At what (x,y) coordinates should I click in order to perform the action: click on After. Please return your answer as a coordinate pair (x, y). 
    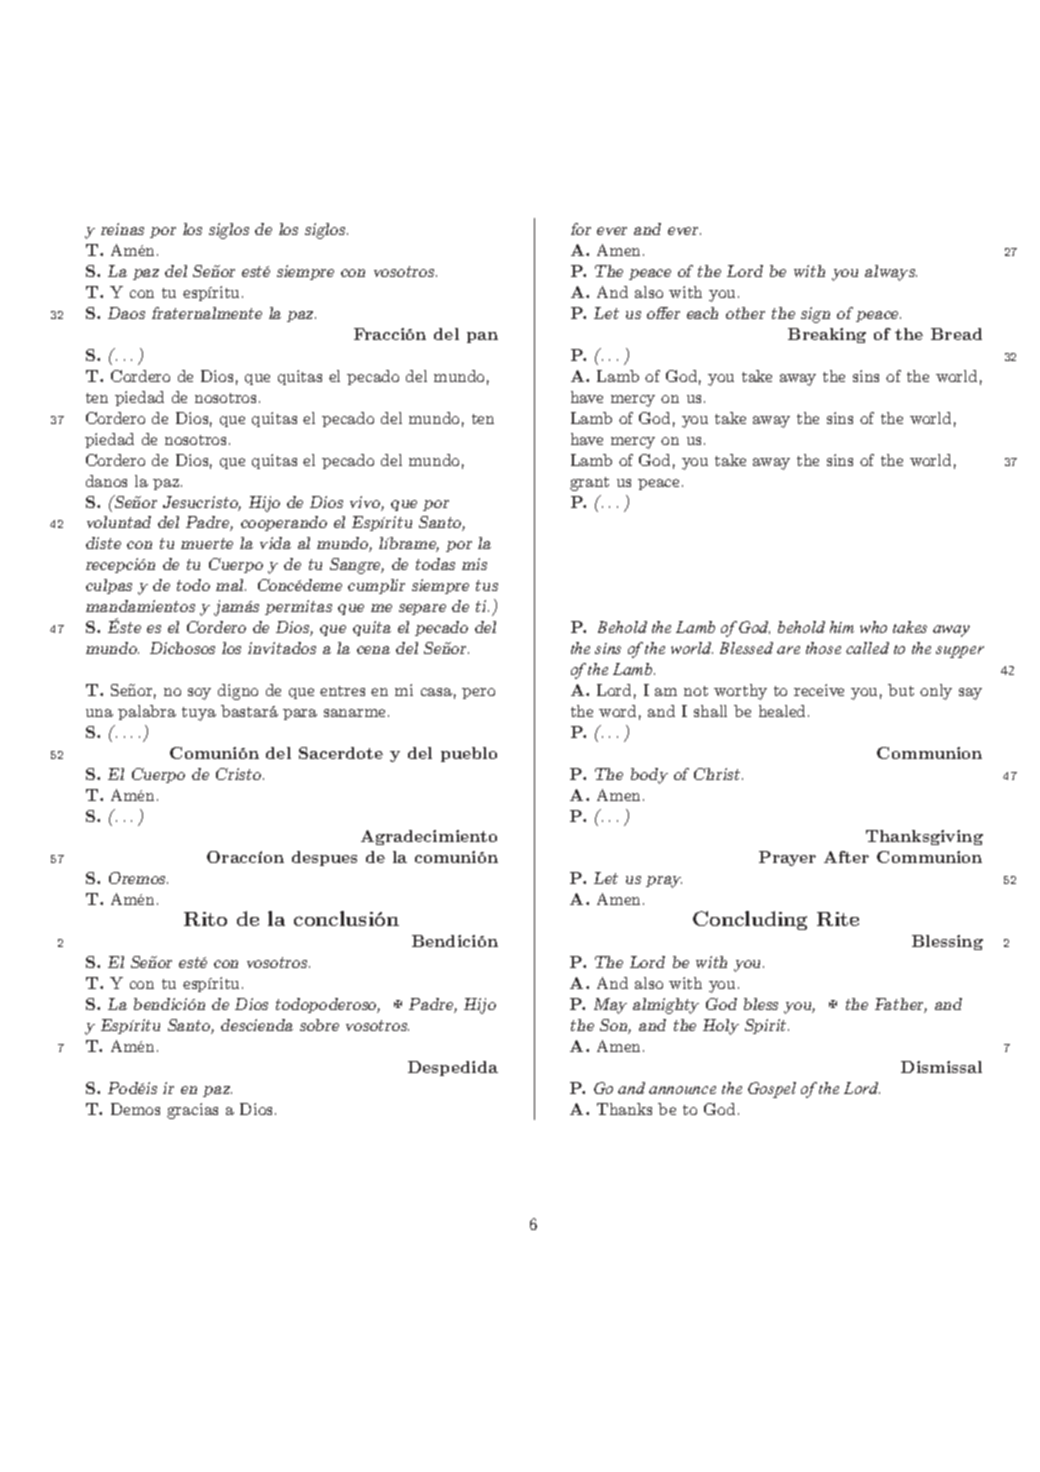
    Looking at the image, I should click on (846, 857).
